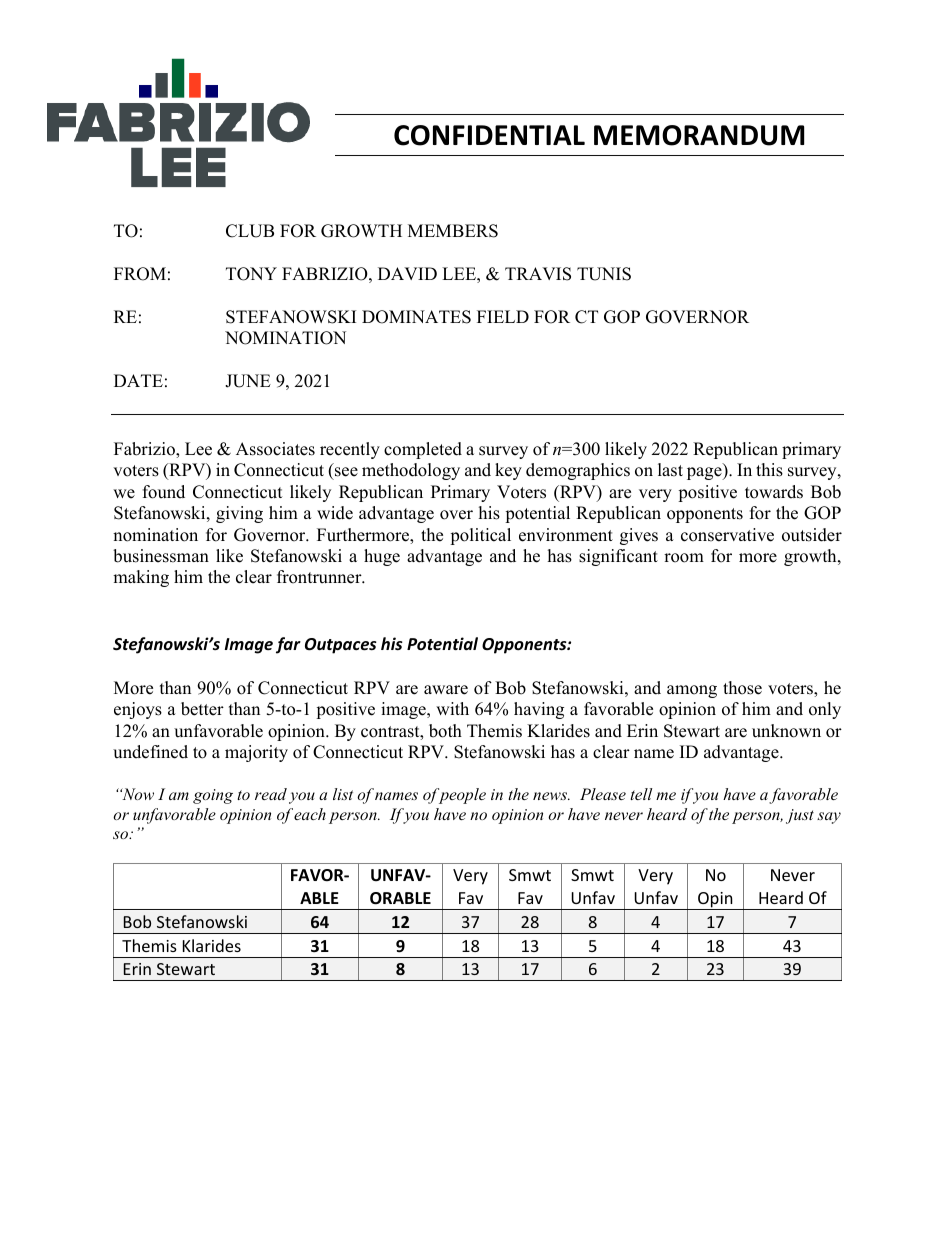  I want to click on MEMORANDUM, so click(699, 135).
